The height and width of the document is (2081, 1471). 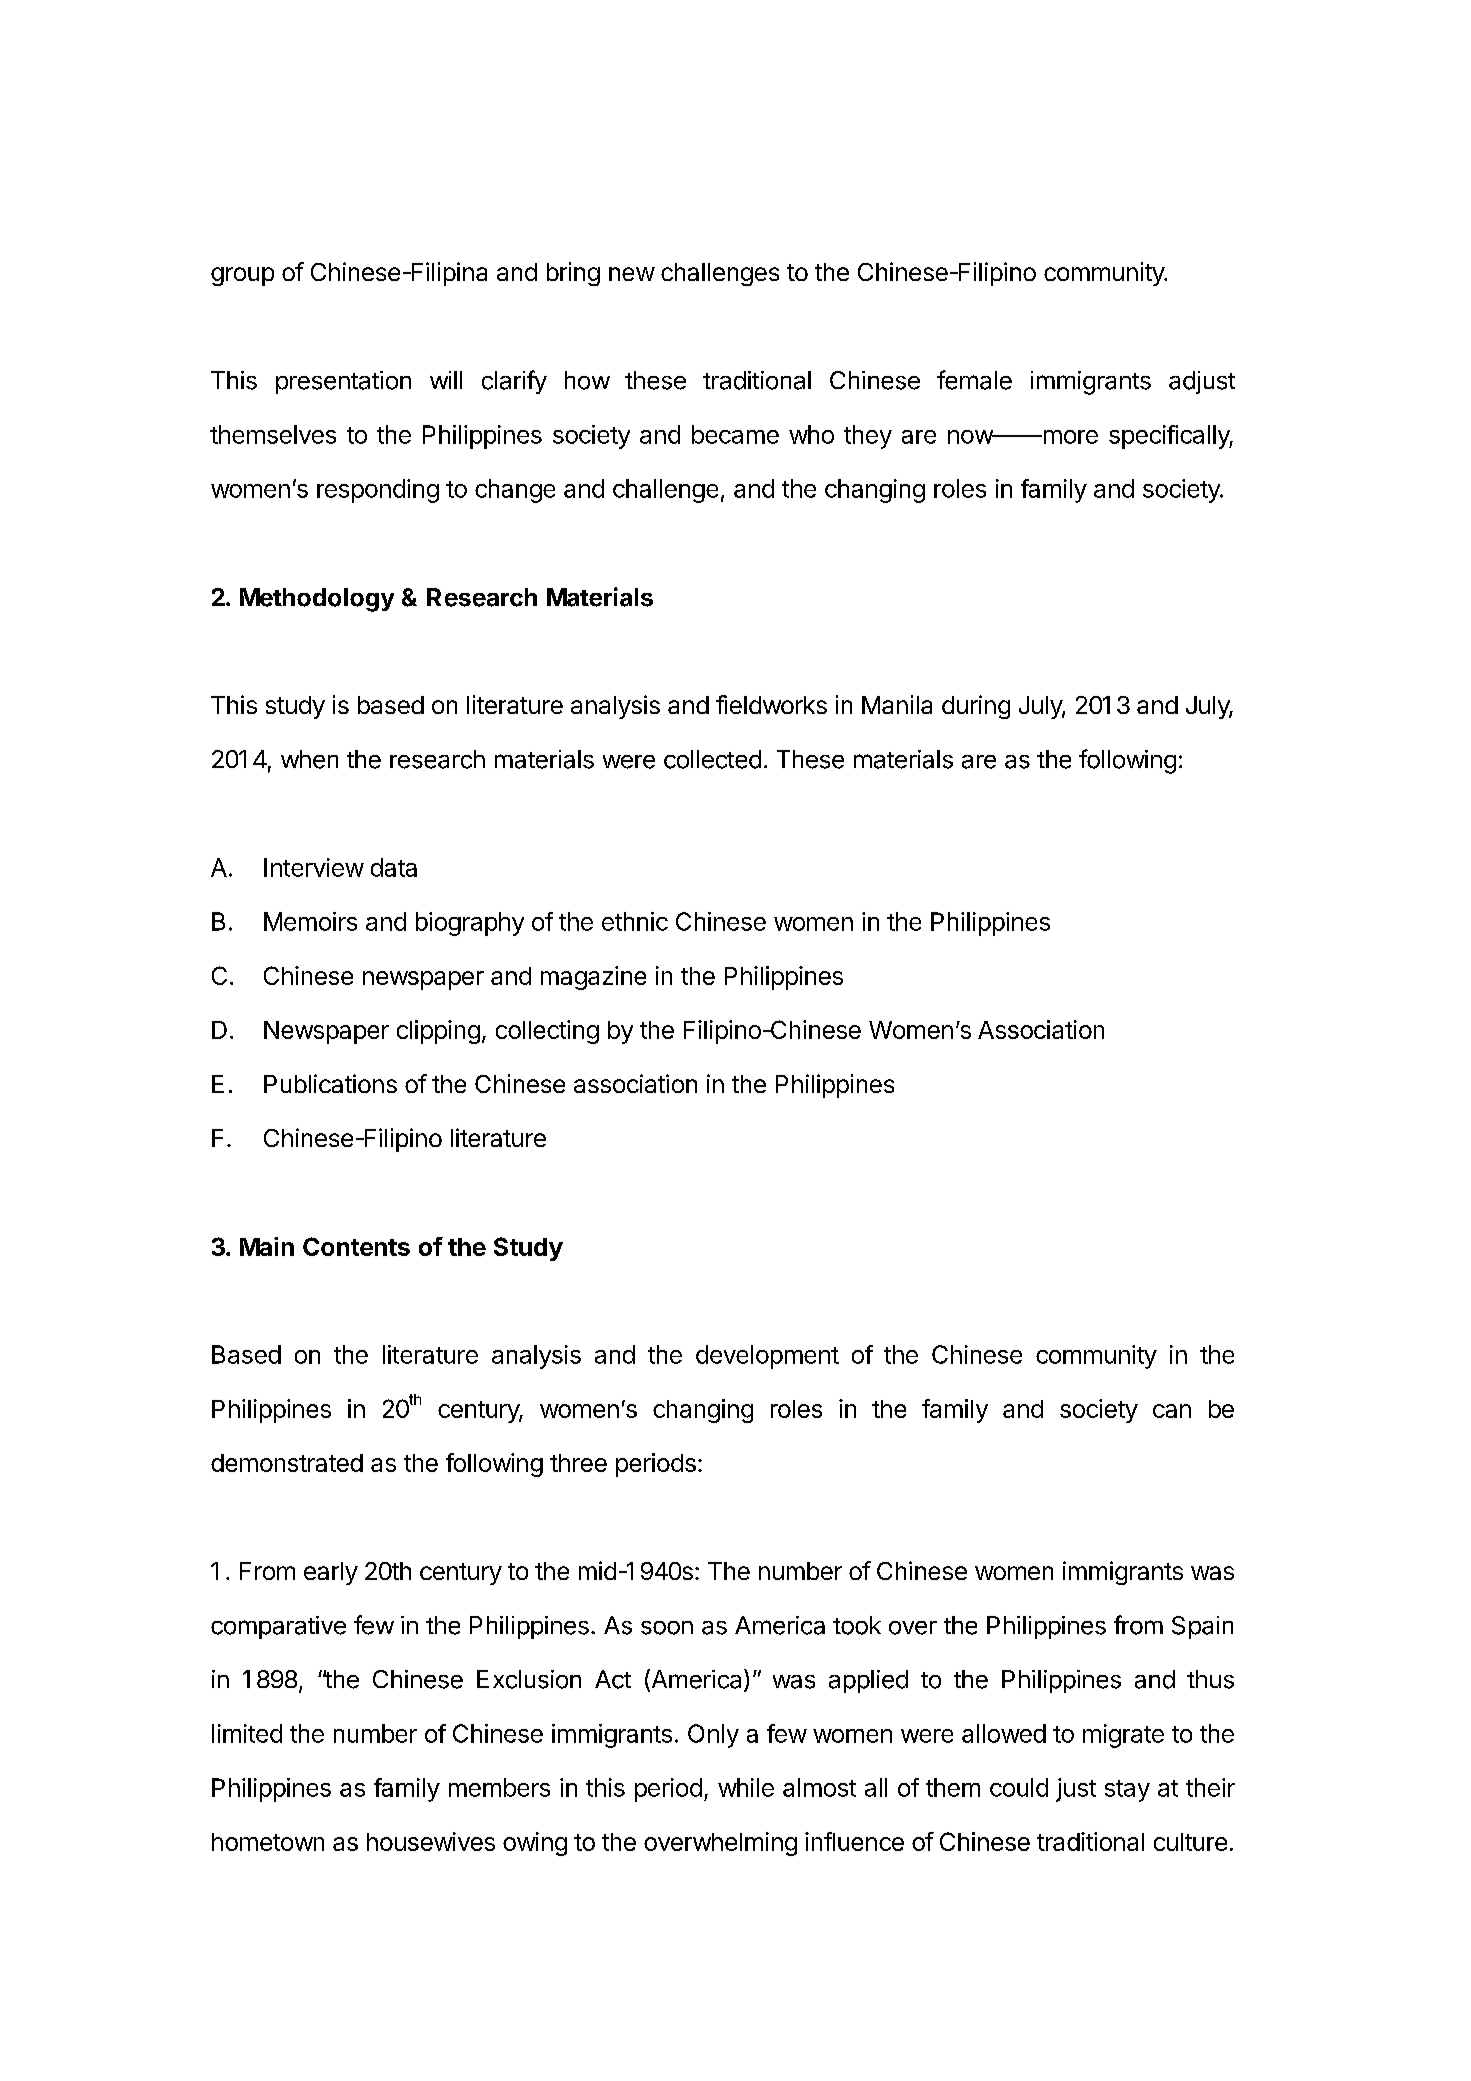 I want to click on became, so click(x=735, y=434).
